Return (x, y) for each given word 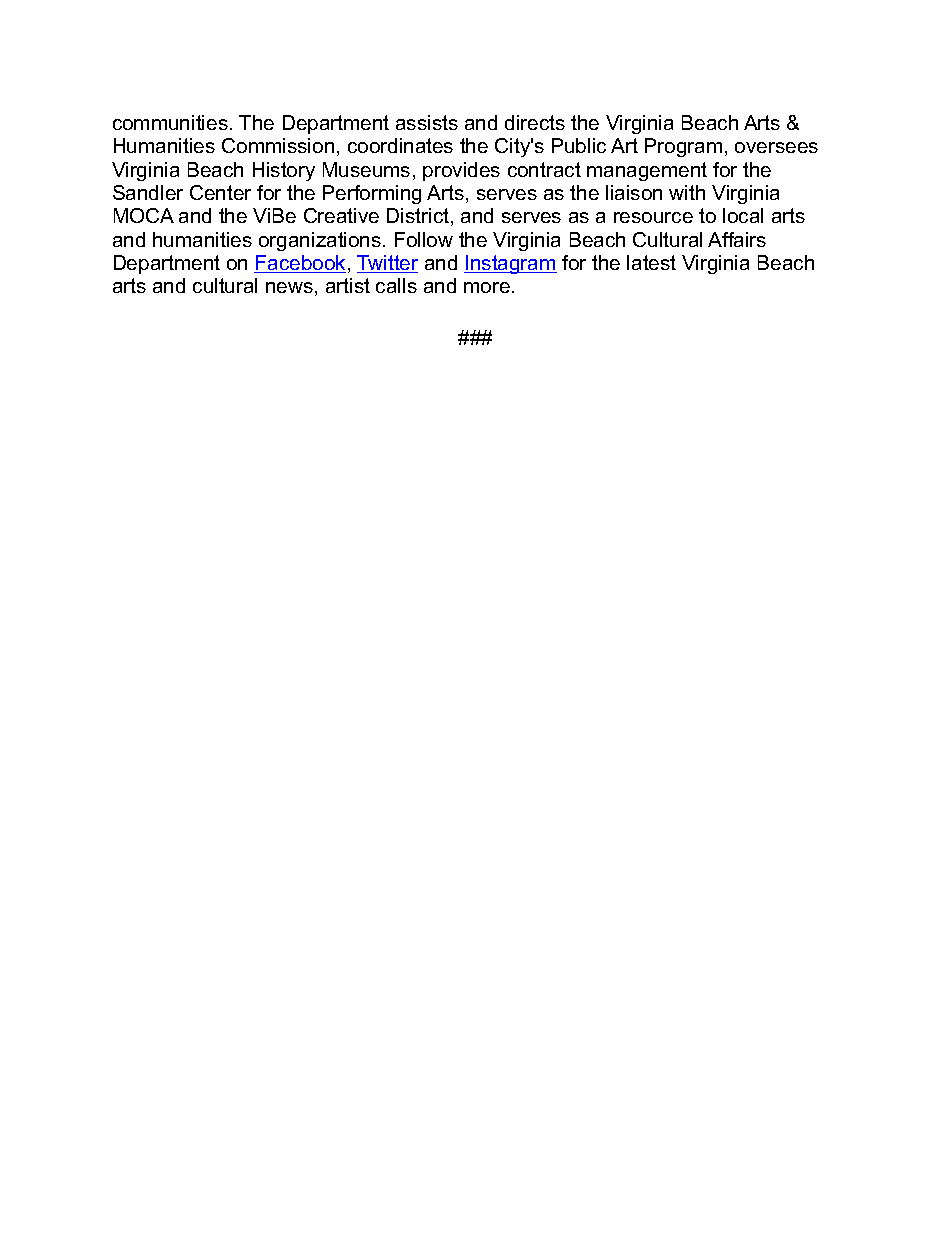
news (289, 287)
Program (683, 147)
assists (427, 122)
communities (170, 122)
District (419, 217)
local (743, 215)
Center (220, 192)
